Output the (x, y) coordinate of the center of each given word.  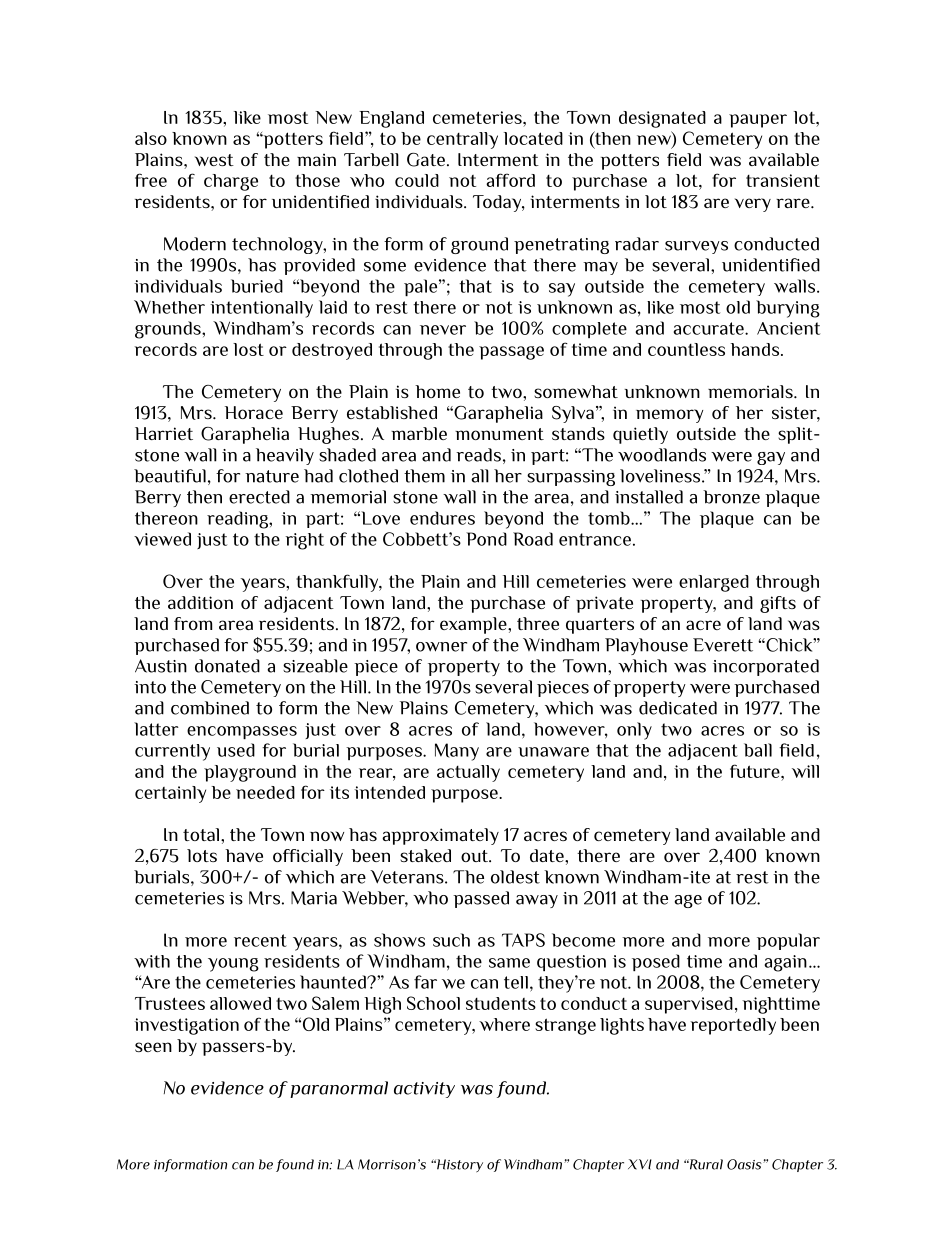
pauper (758, 121)
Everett (723, 645)
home (437, 391)
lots (202, 855)
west (214, 160)
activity (424, 1090)
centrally (462, 140)
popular (788, 941)
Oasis (745, 1164)
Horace (254, 412)
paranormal (339, 1089)
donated (227, 666)
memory (669, 416)
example (474, 625)
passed (481, 899)
